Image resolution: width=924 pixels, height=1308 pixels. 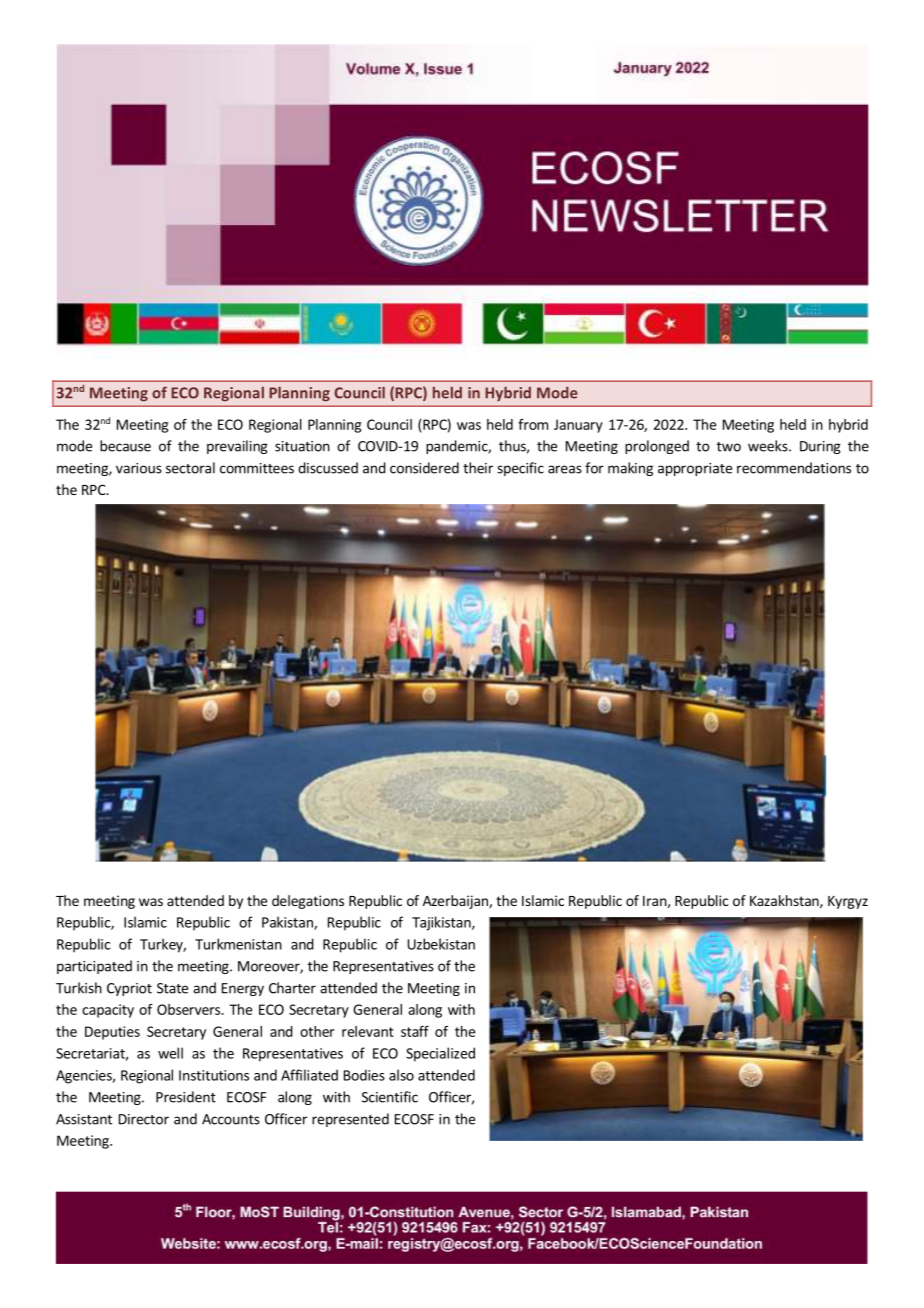 I want to click on appropriate, so click(x=695, y=469).
